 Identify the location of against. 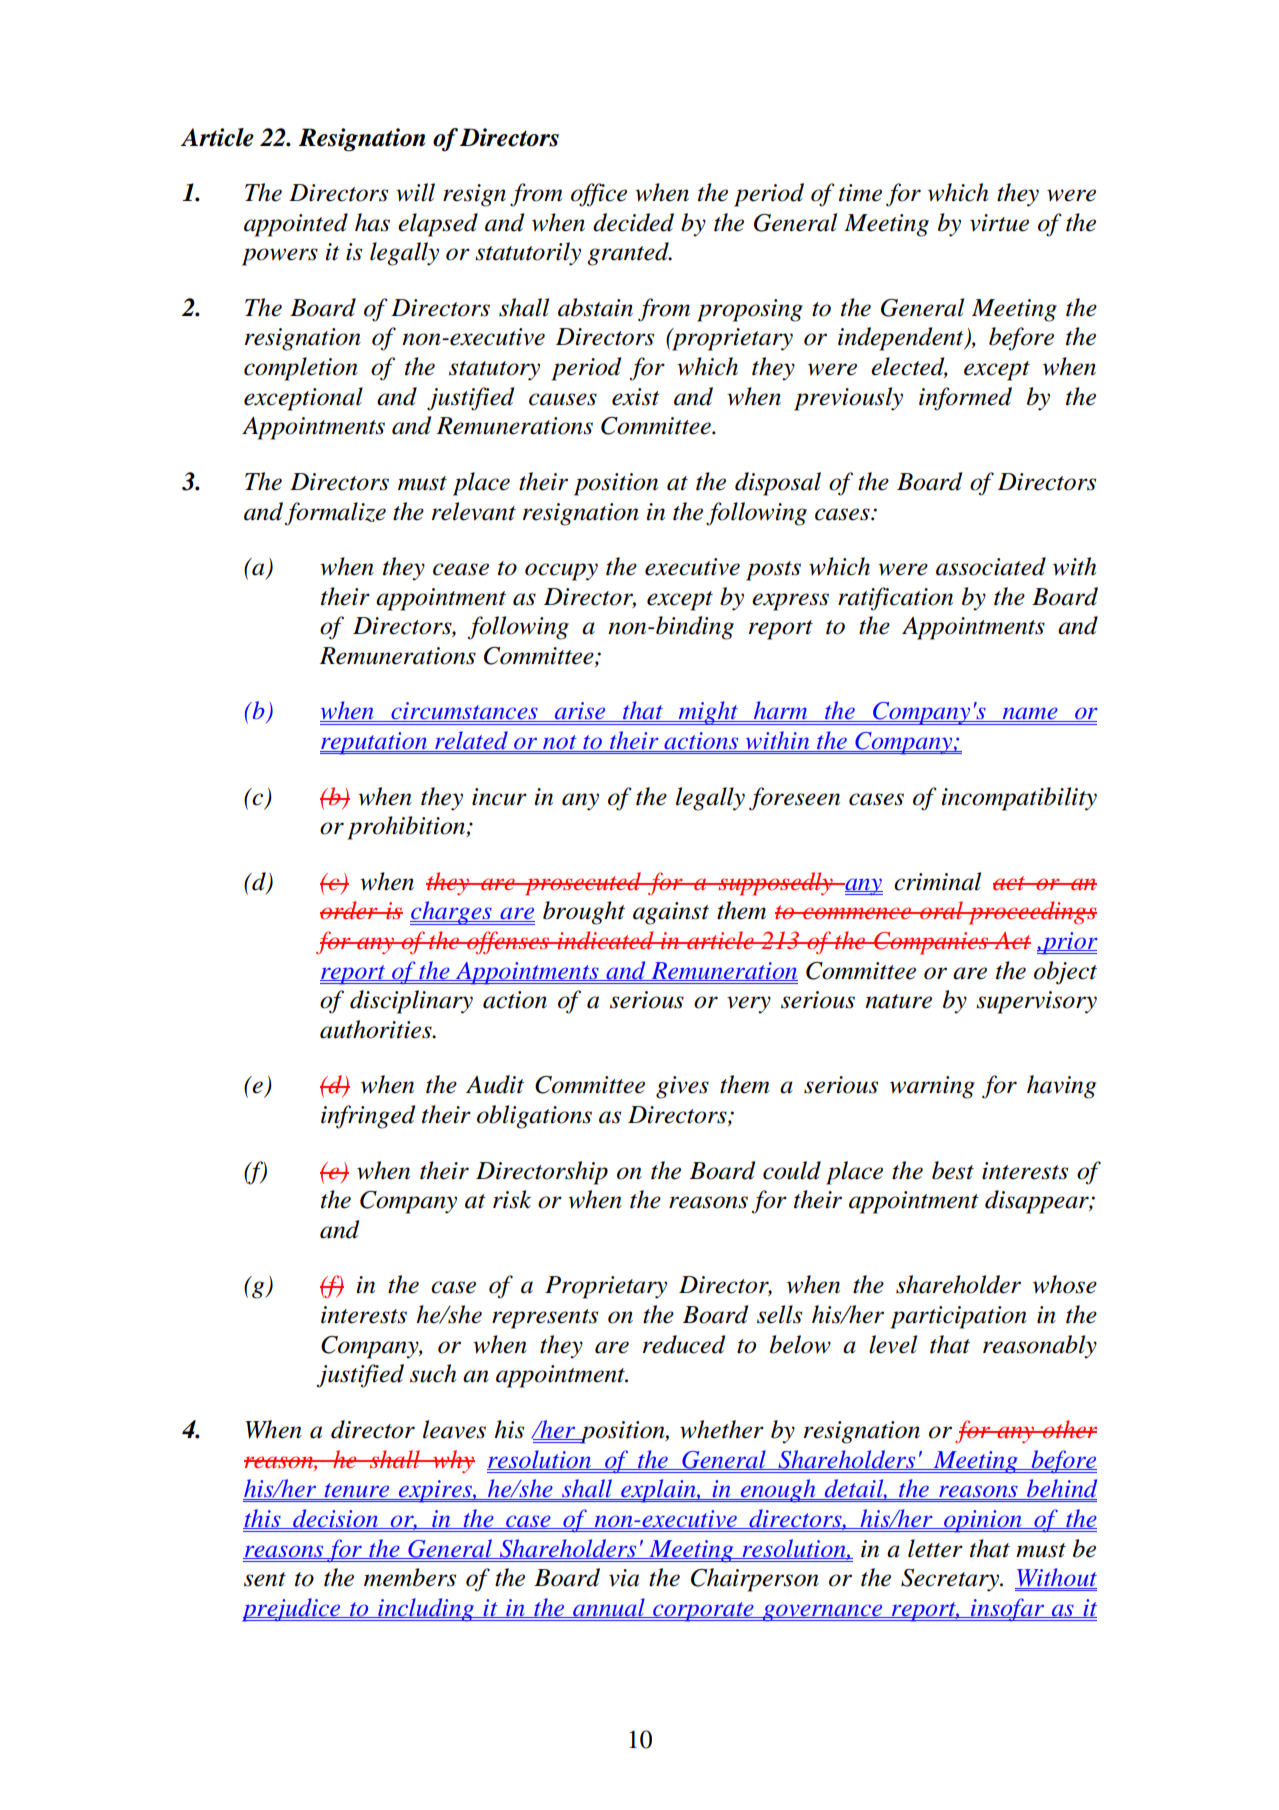
(671, 913).
